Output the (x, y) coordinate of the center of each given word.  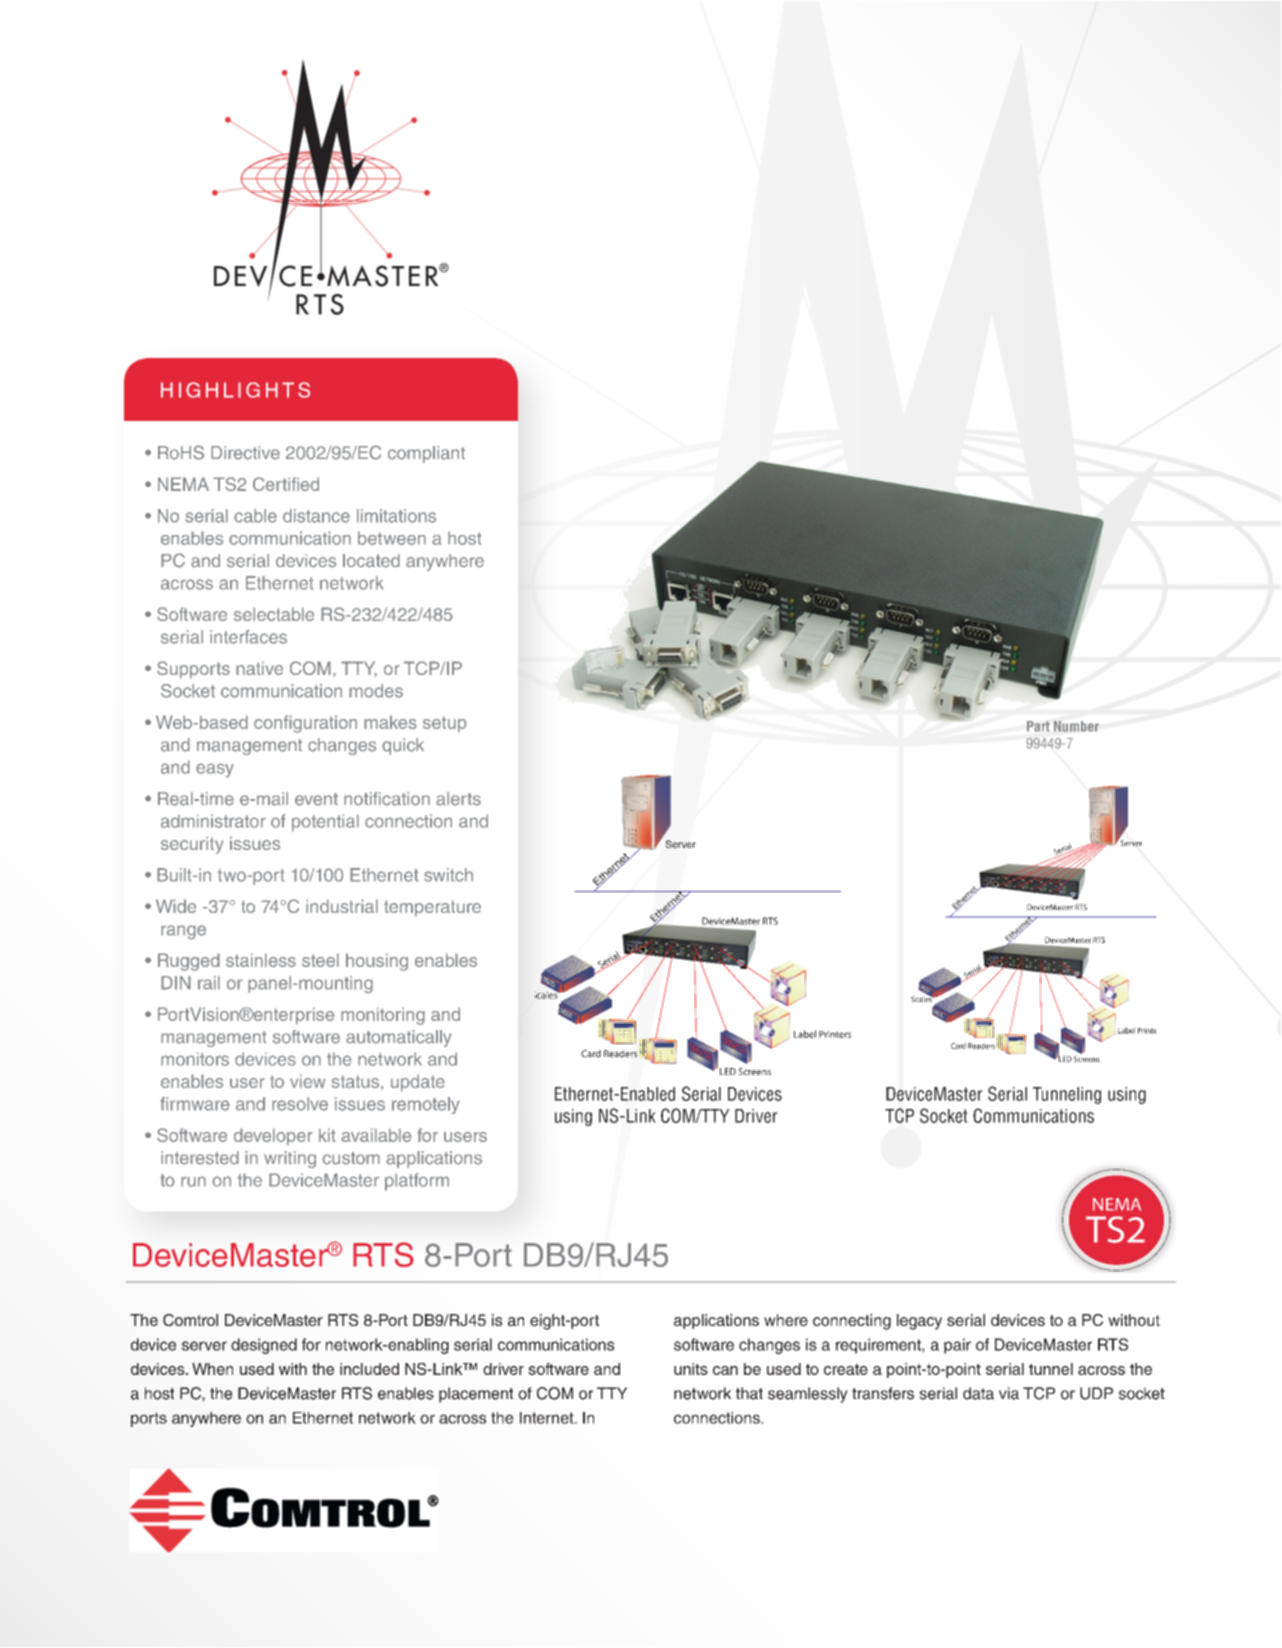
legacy (919, 1322)
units (691, 1369)
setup (445, 724)
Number (1076, 726)
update (418, 1083)
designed (264, 1346)
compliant (426, 454)
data (978, 1393)
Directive (245, 453)
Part (1038, 726)
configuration (305, 724)
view (308, 1081)
